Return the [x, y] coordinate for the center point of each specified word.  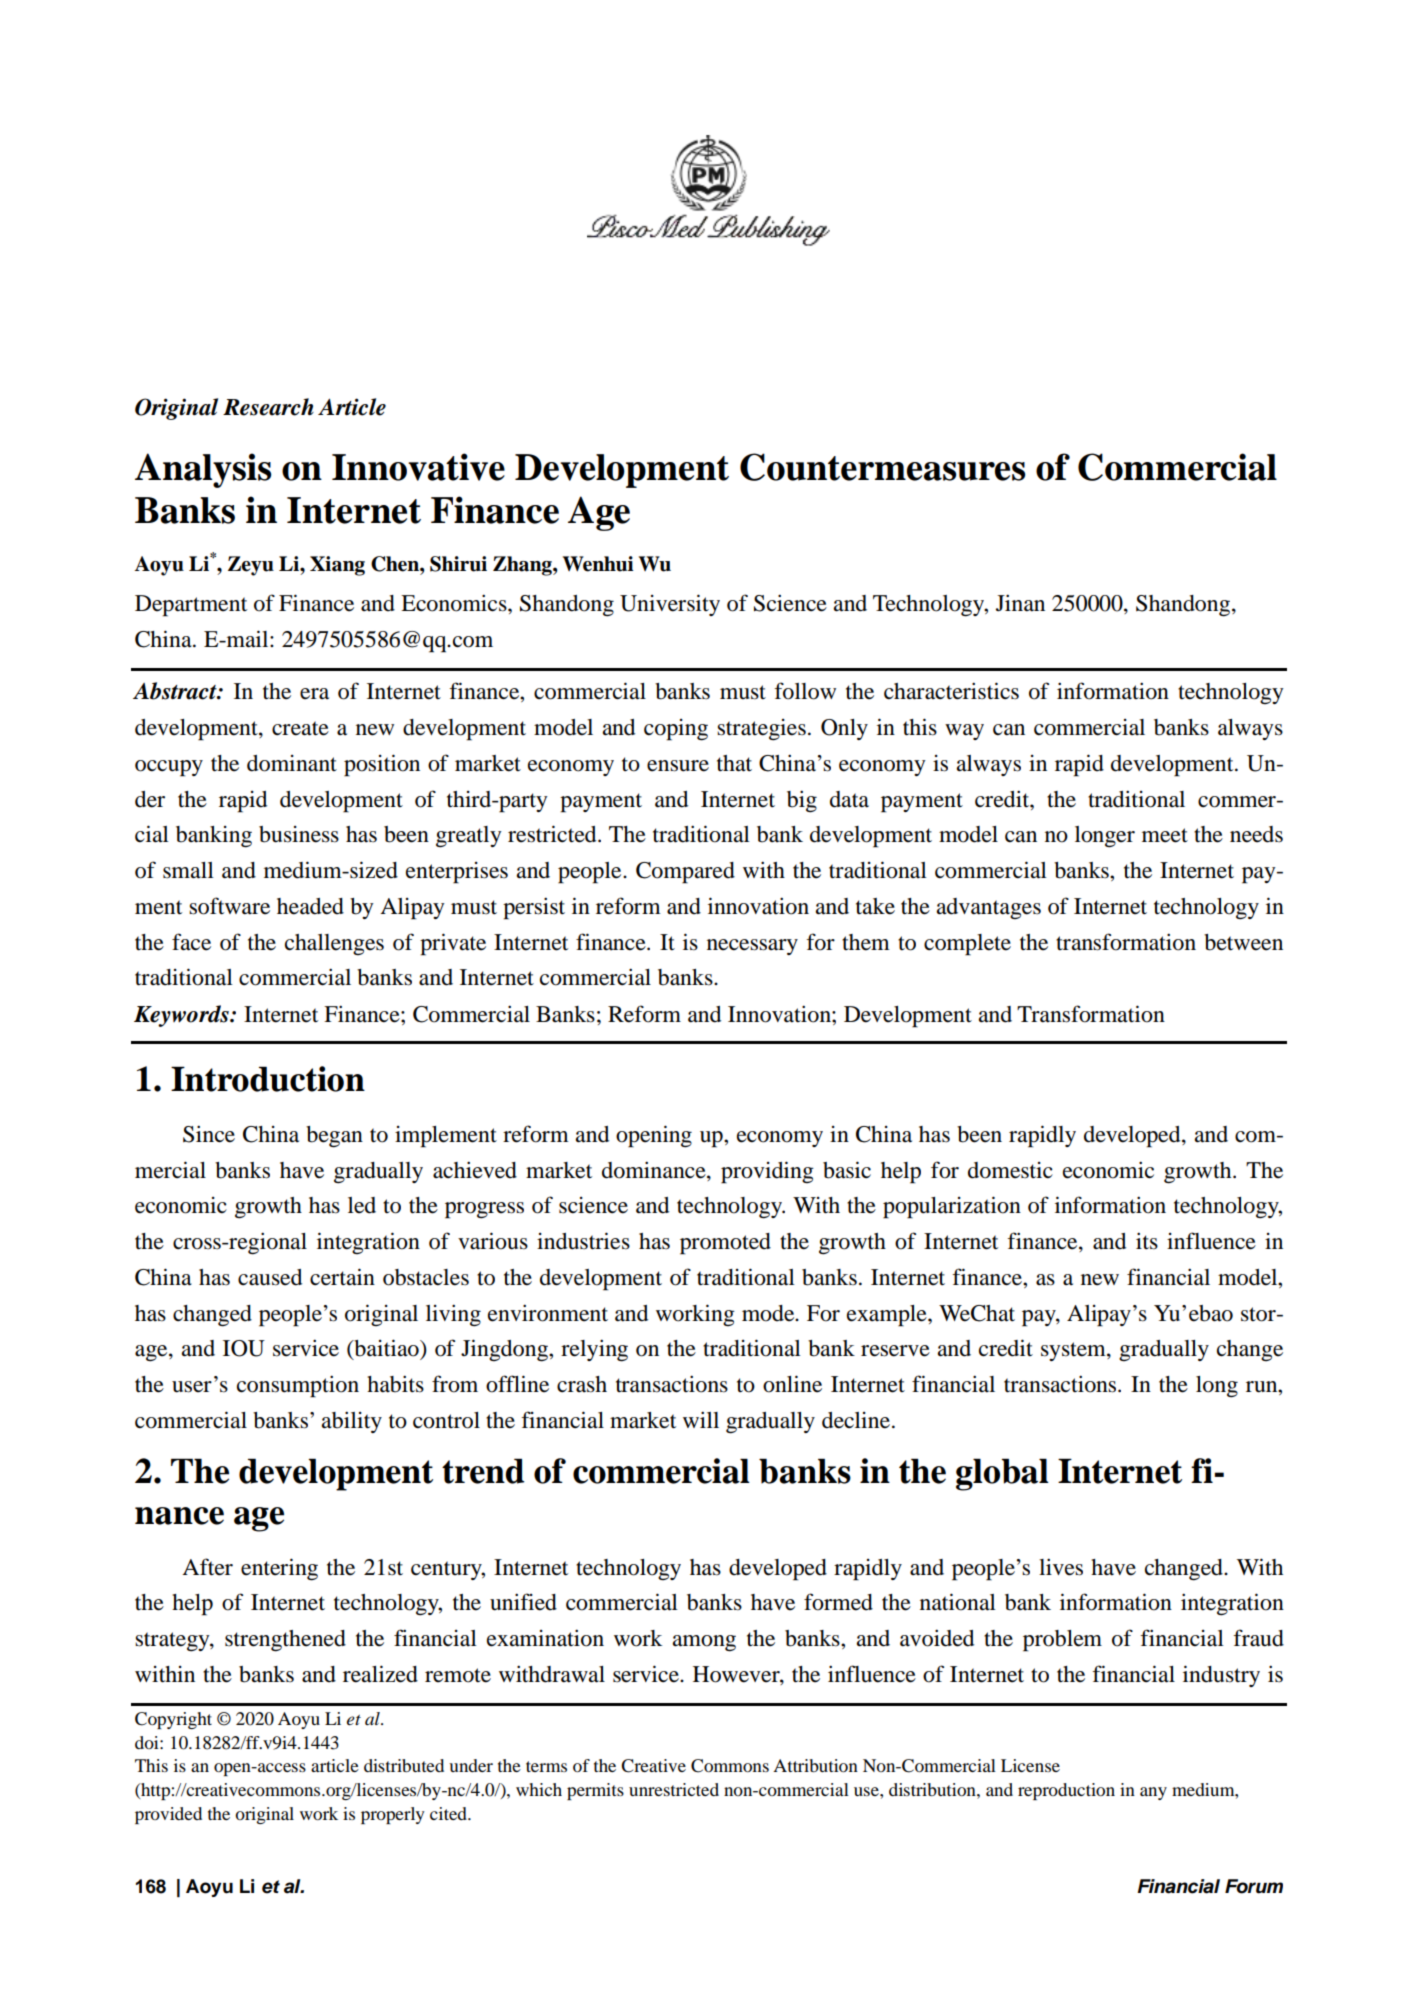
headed [310, 906]
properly [393, 1815]
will [701, 1419]
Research [268, 407]
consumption [298, 1386]
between [1243, 942]
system [1074, 1351]
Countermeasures [882, 467]
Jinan [1020, 603]
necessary [752, 947]
